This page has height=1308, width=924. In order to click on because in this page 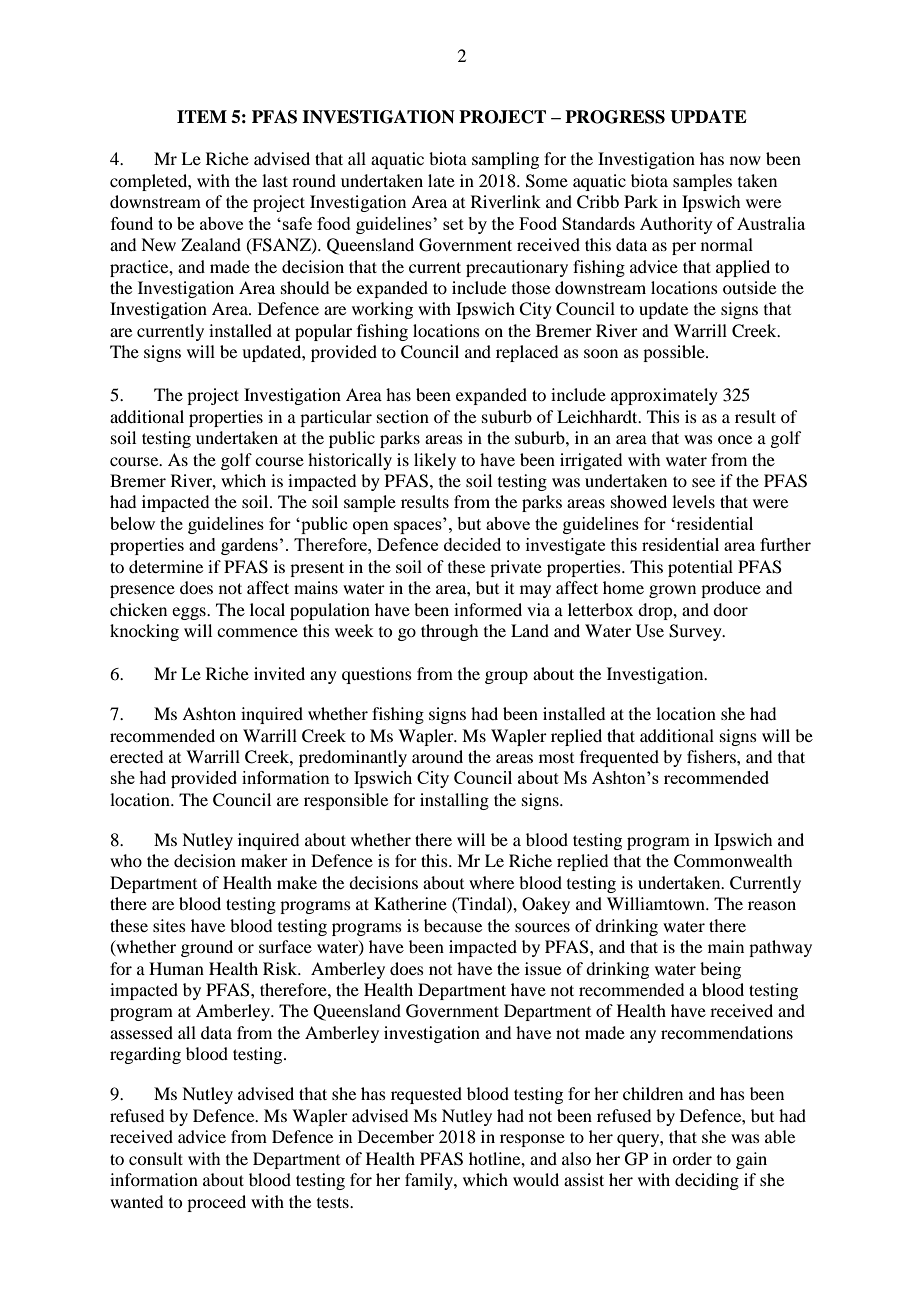, I will do `click(453, 925)`.
